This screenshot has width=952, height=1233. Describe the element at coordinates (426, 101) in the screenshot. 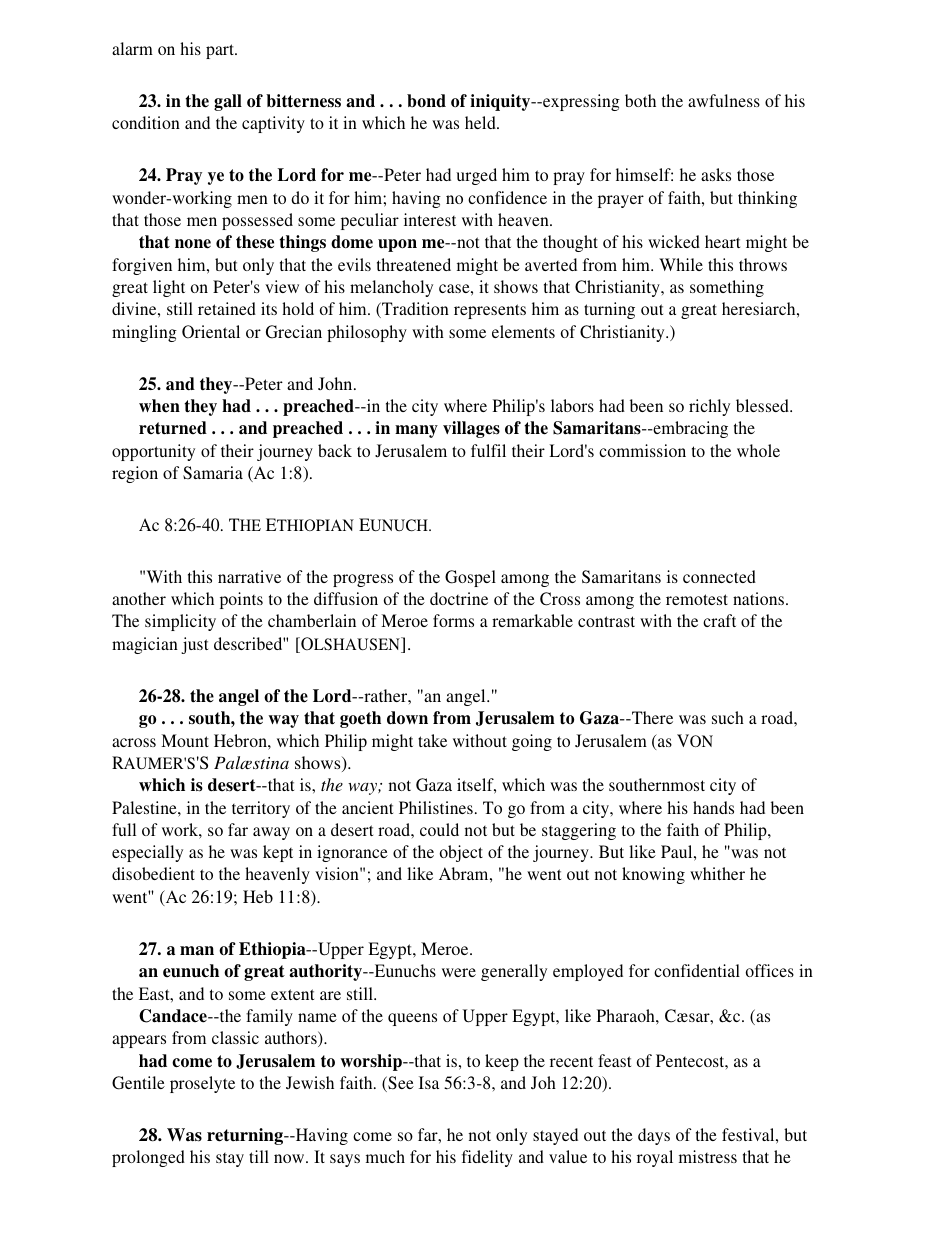

I see `bond` at that location.
